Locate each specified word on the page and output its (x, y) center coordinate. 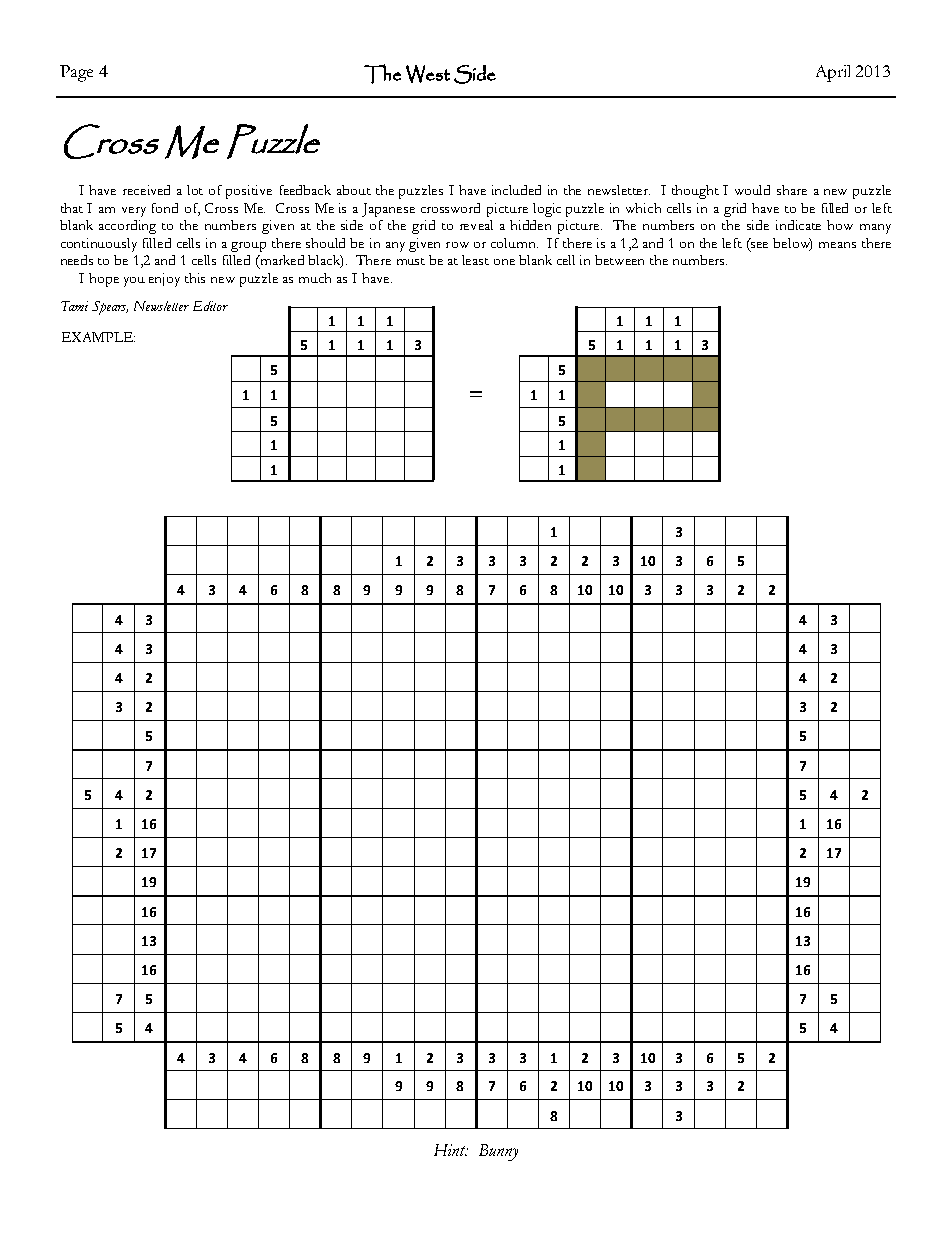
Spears (110, 308)
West (428, 74)
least (475, 260)
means (837, 245)
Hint (451, 1150)
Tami (74, 306)
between (619, 260)
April (833, 73)
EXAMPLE (98, 337)
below (792, 244)
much (315, 278)
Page (76, 73)
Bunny (498, 1152)
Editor (210, 306)
